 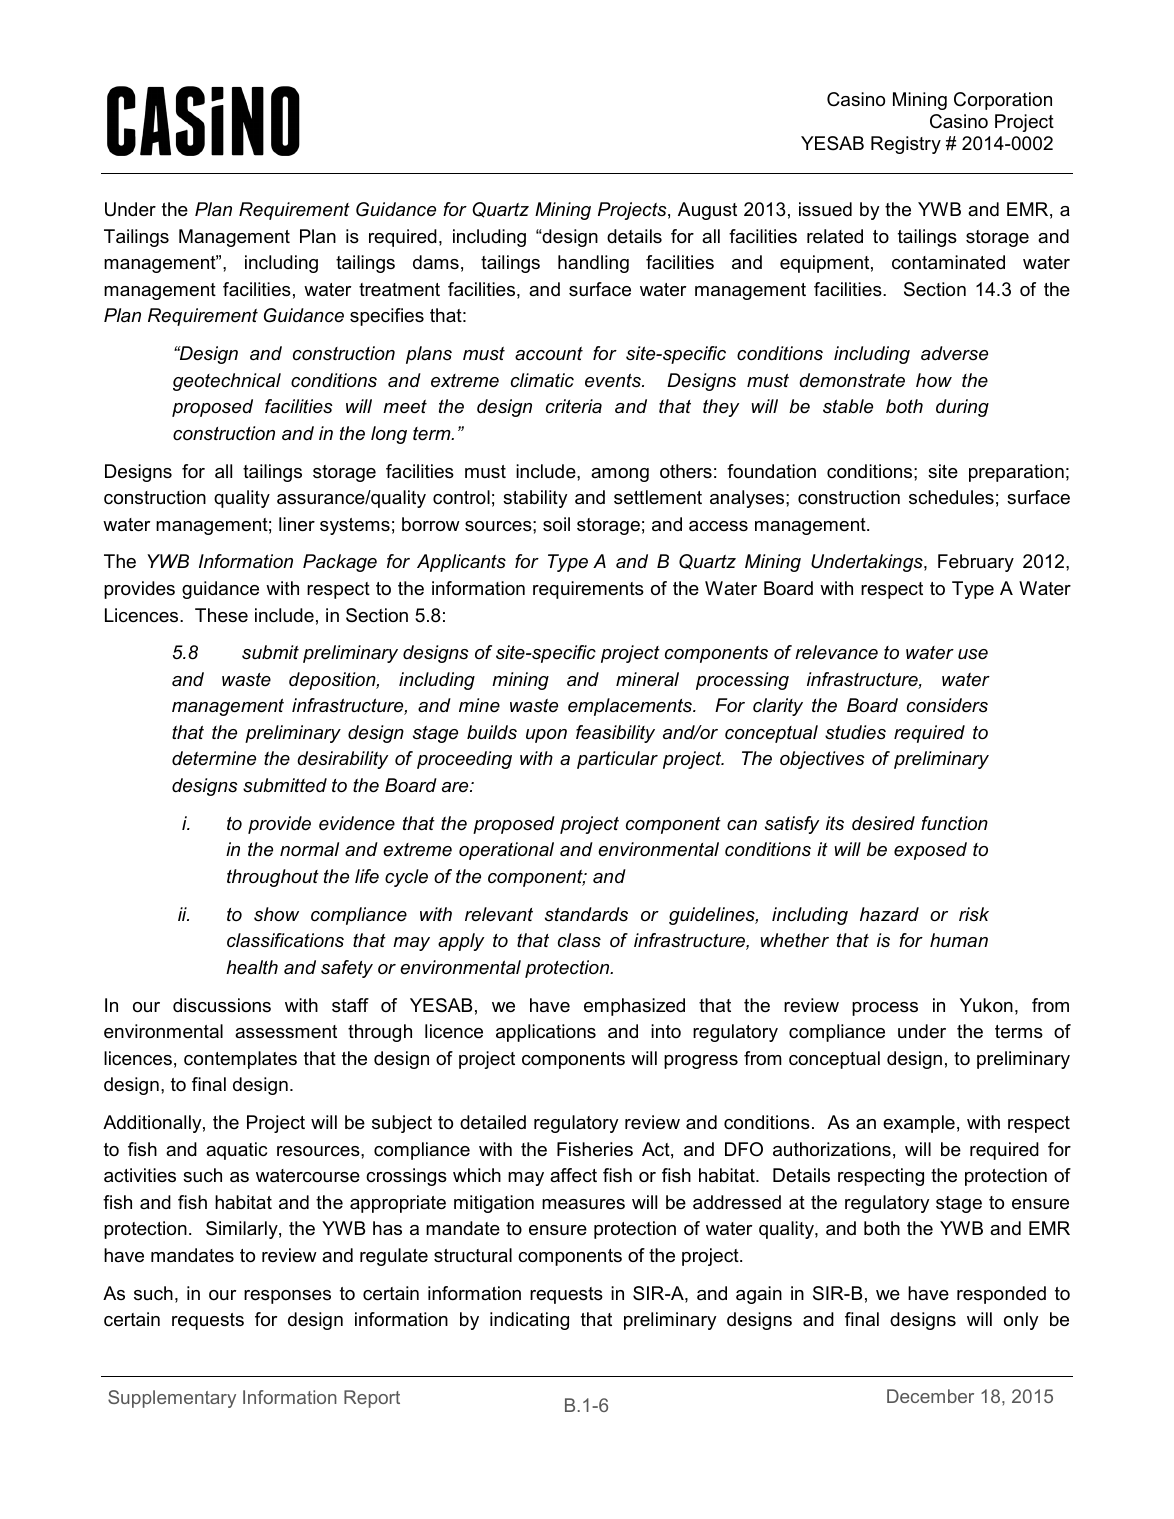 I want to click on Supplementary, so click(x=172, y=1399).
